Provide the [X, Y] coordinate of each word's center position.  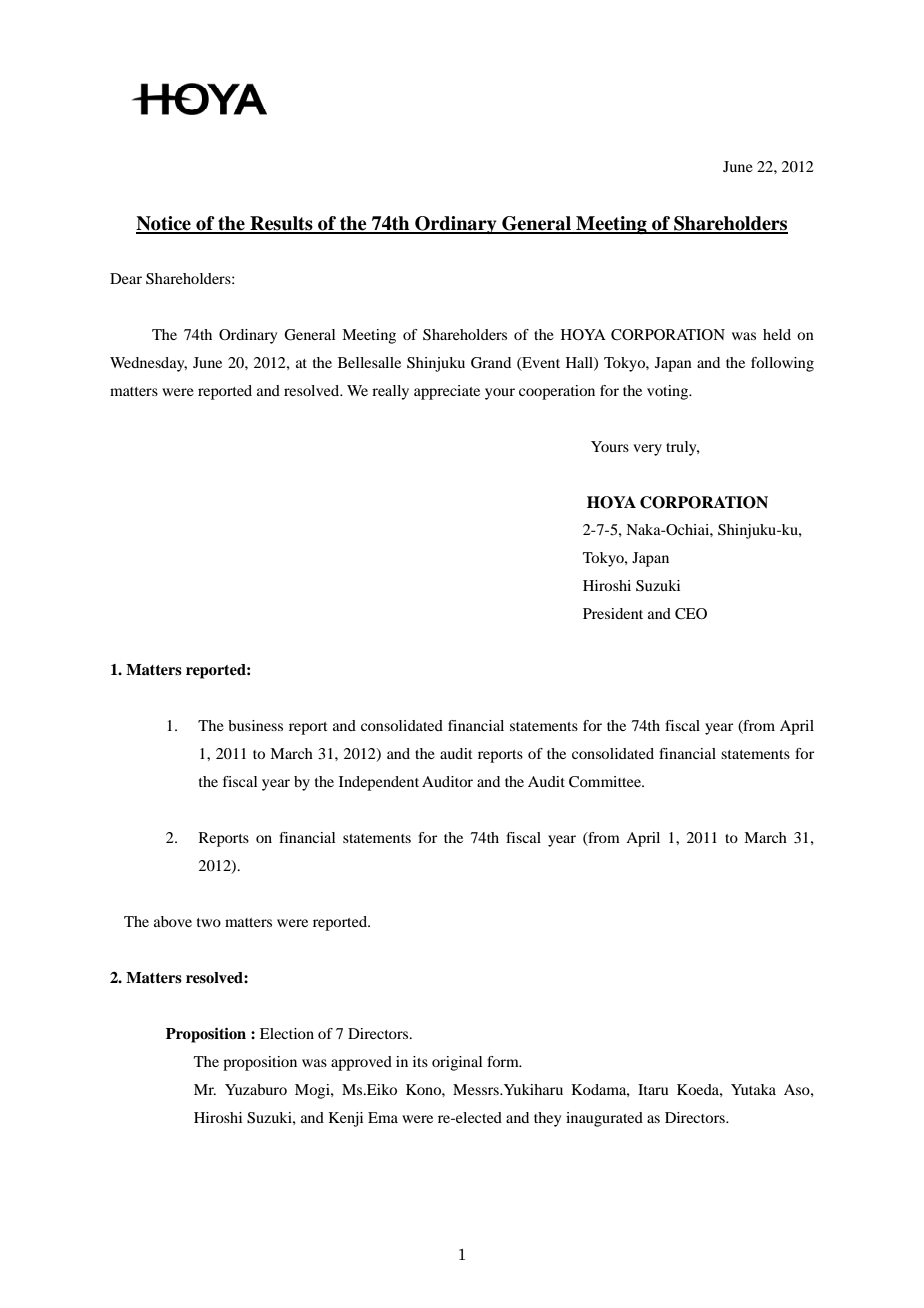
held [777, 334]
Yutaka [753, 1089]
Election [287, 1033]
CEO [691, 614]
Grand [491, 363]
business [255, 725]
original [457, 1063]
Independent [379, 783]
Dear [126, 278]
